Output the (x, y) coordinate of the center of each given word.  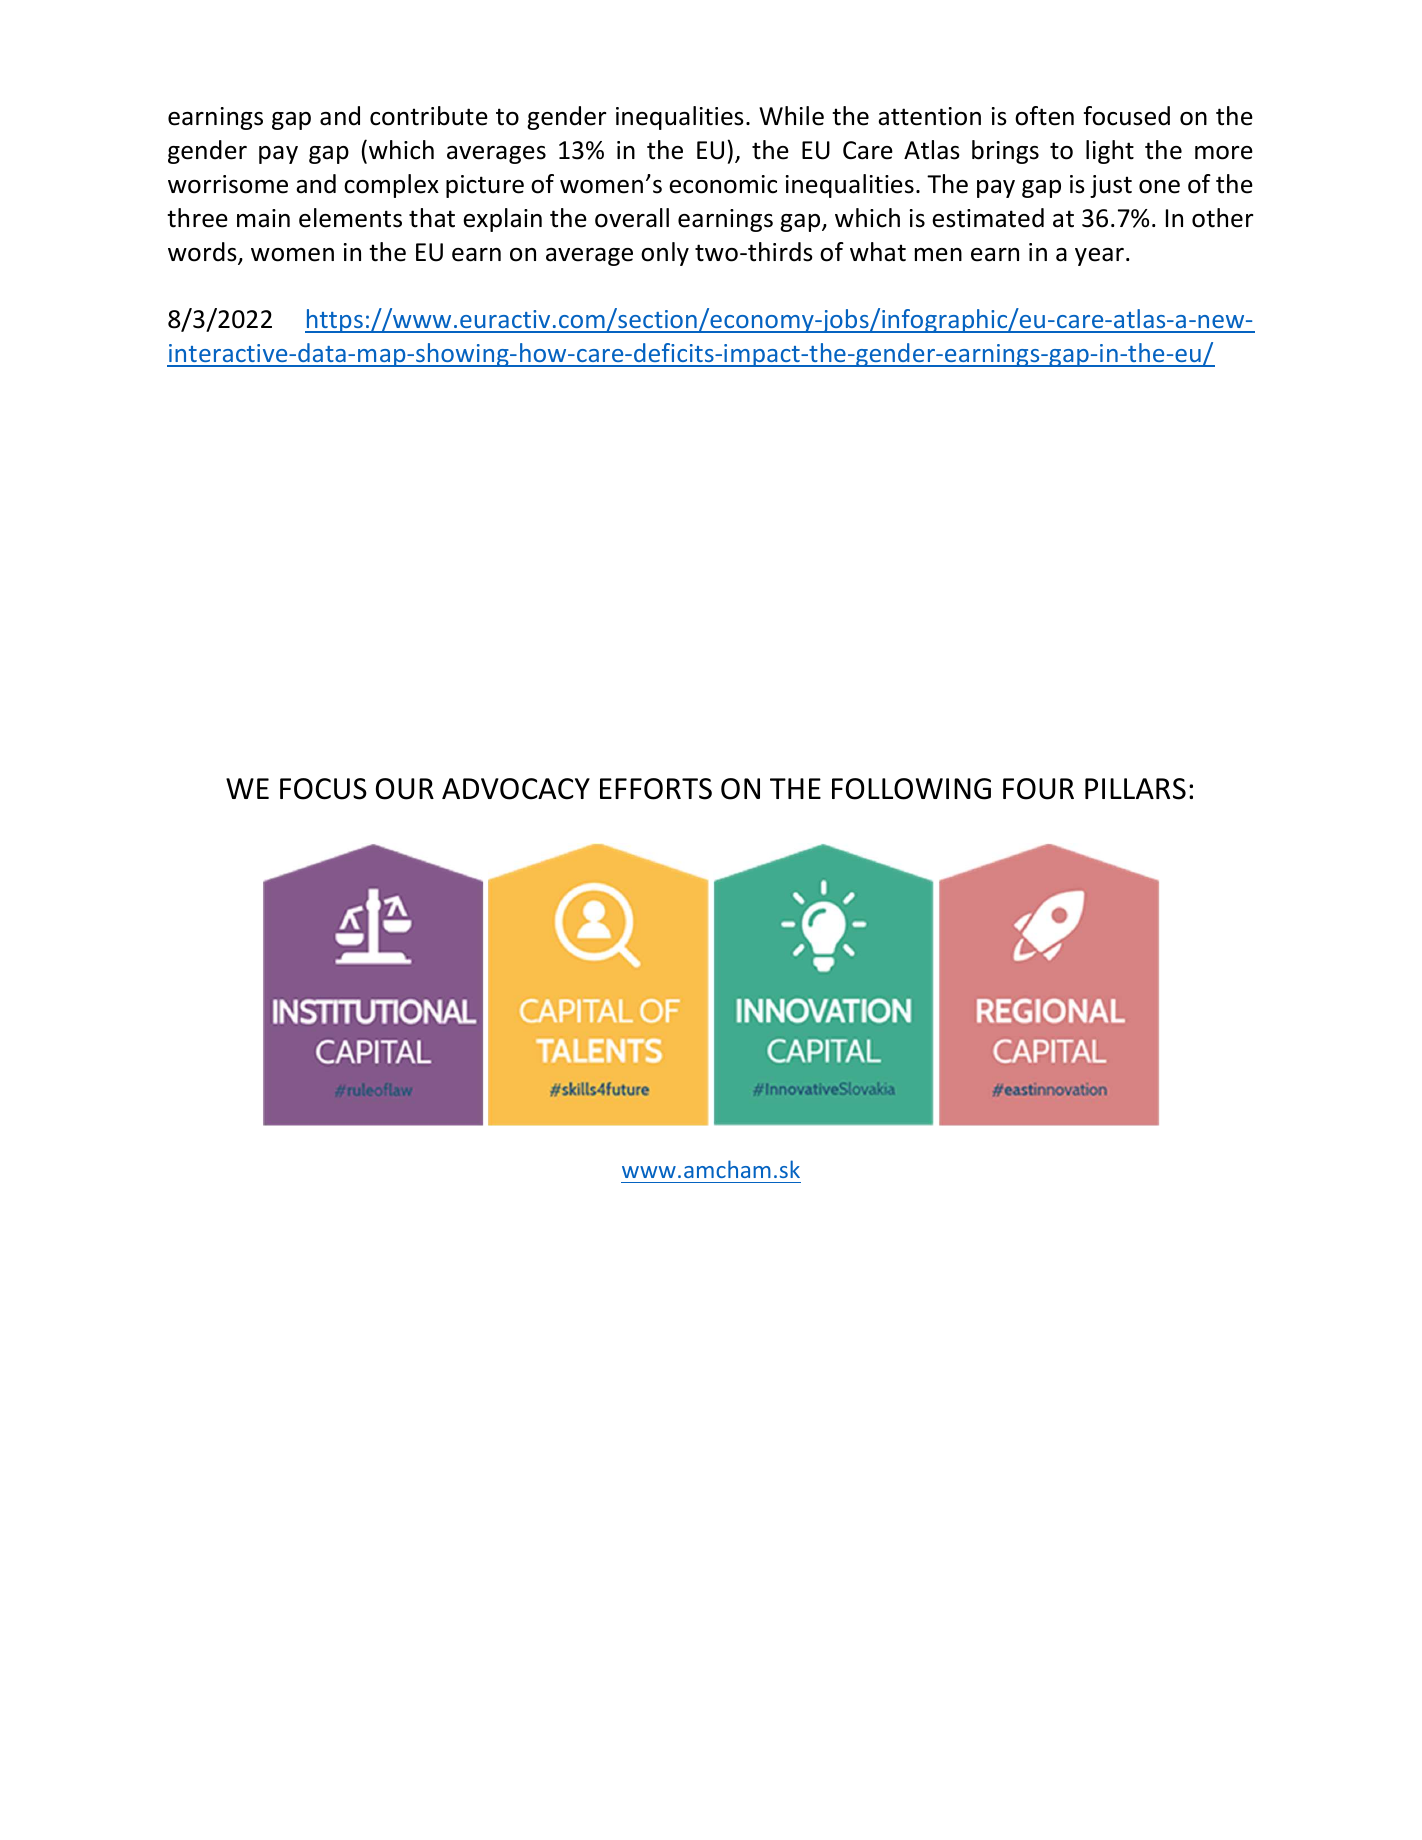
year (1099, 257)
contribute (429, 116)
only (665, 254)
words (203, 253)
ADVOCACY (516, 789)
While (791, 116)
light (1110, 152)
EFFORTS (656, 789)
